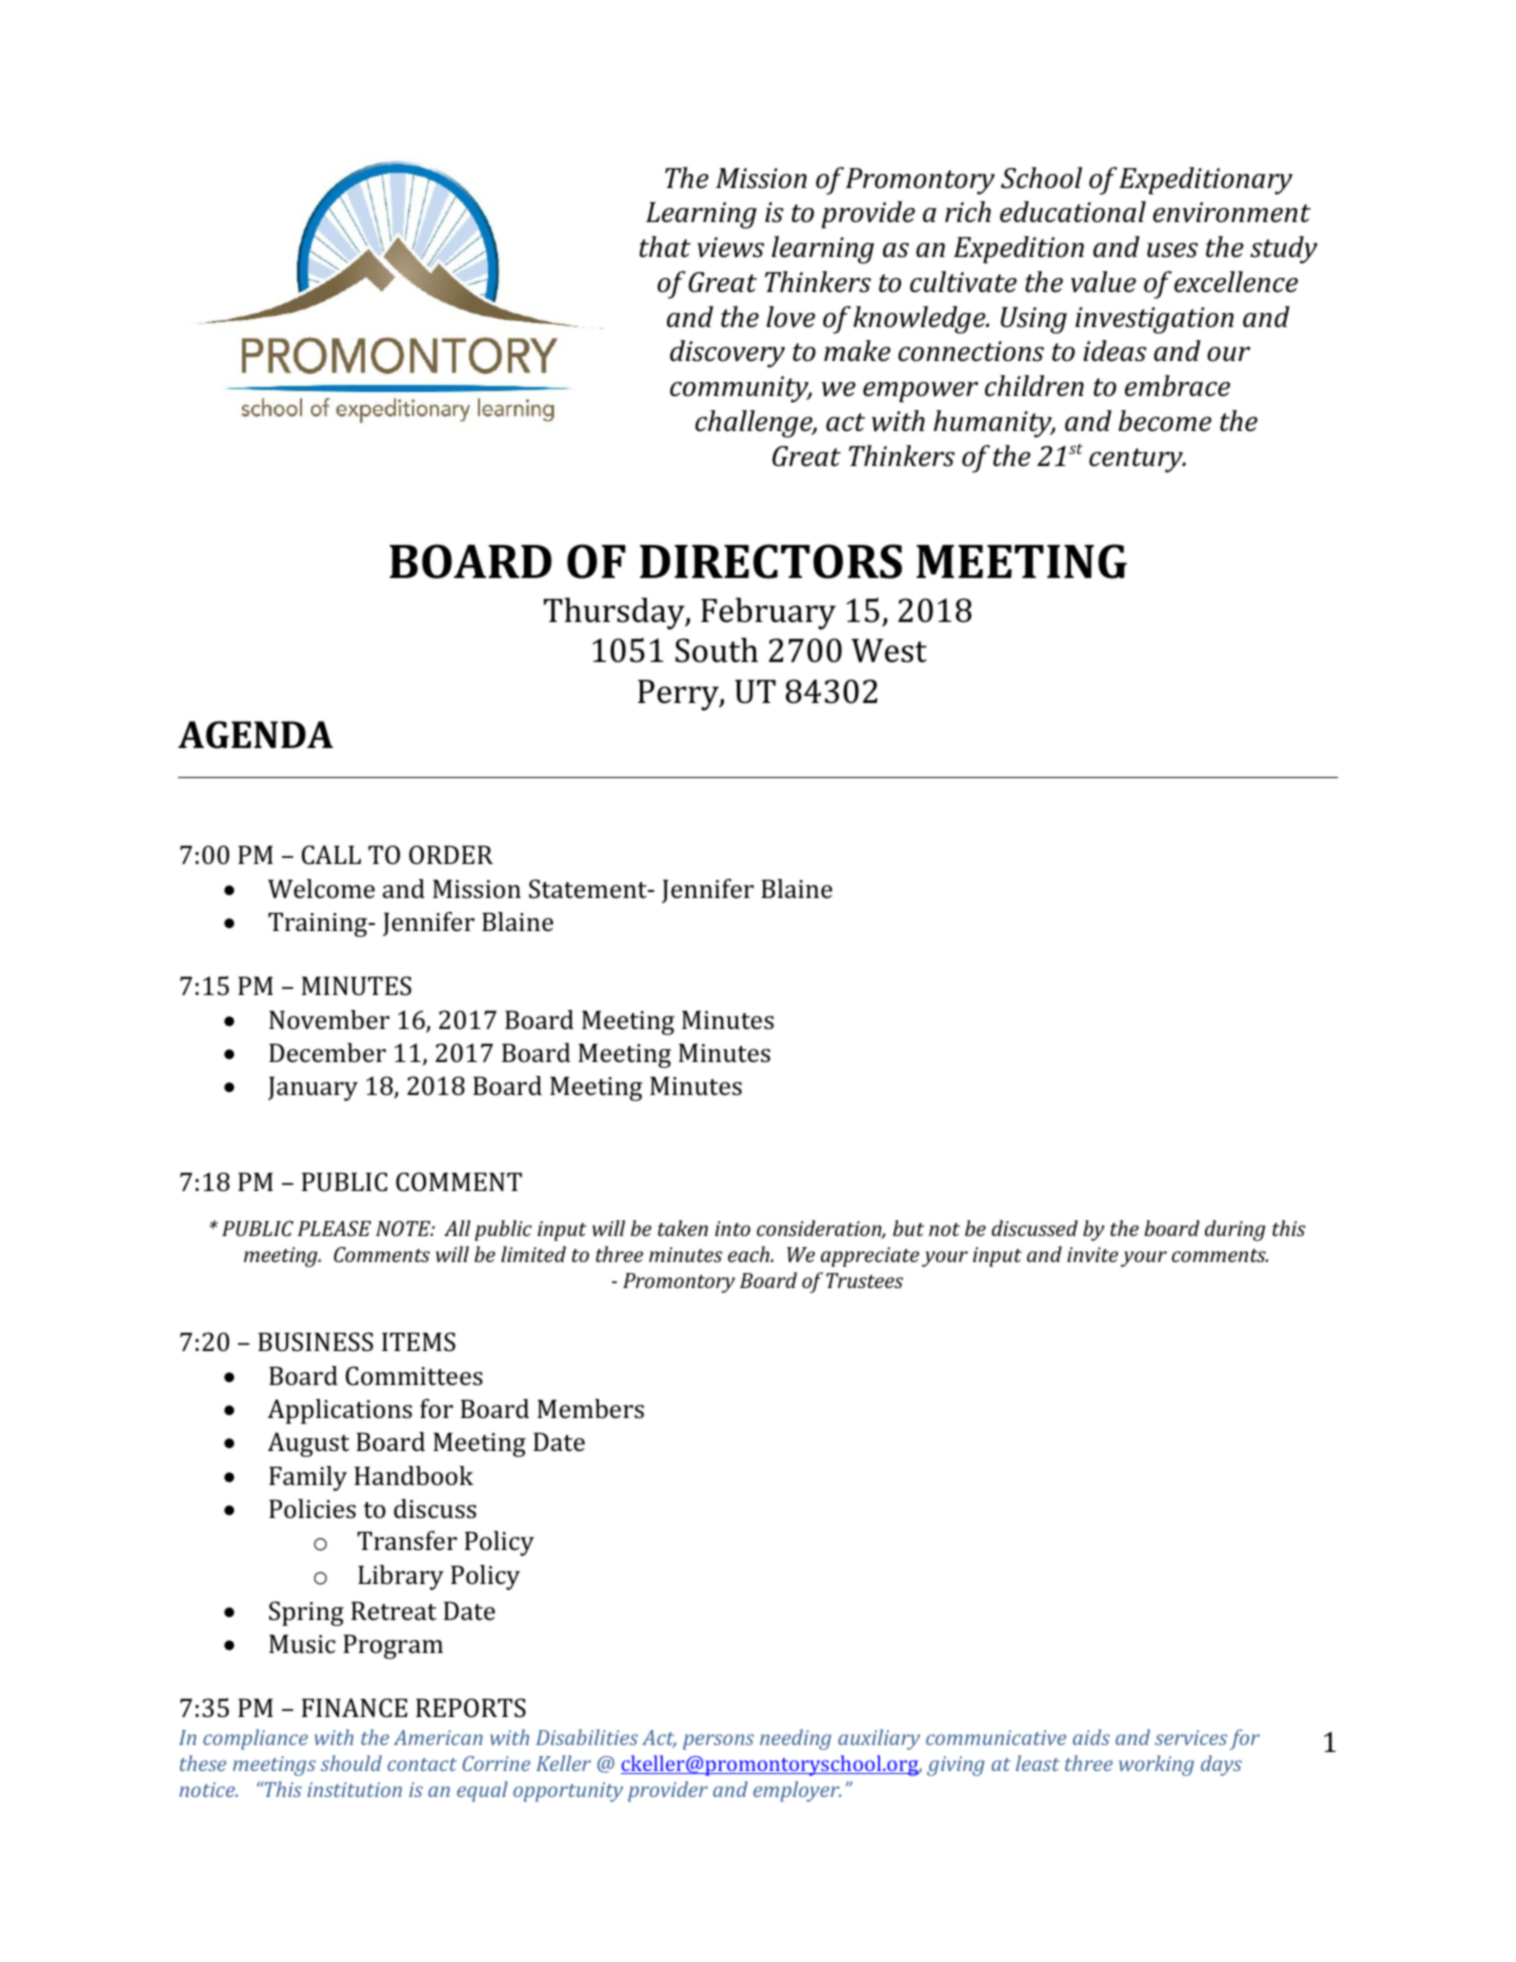  I want to click on working, so click(1156, 1765).
